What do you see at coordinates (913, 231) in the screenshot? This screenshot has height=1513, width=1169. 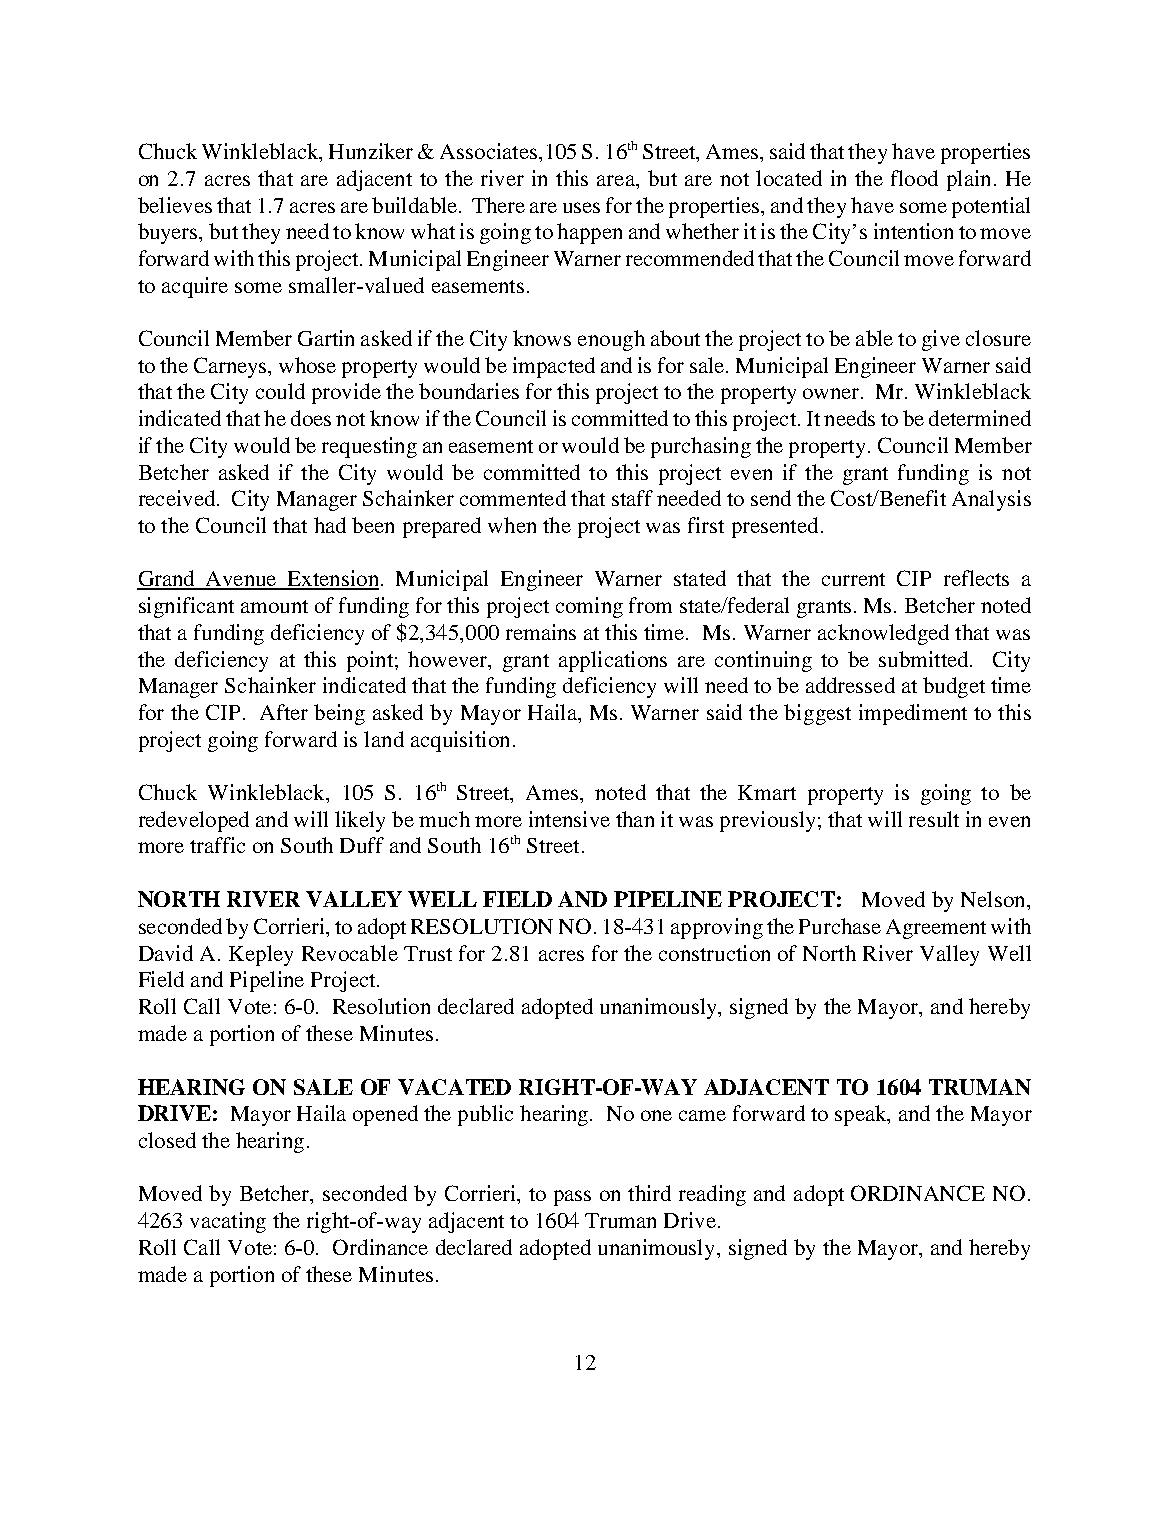 I see `intention` at bounding box center [913, 231].
